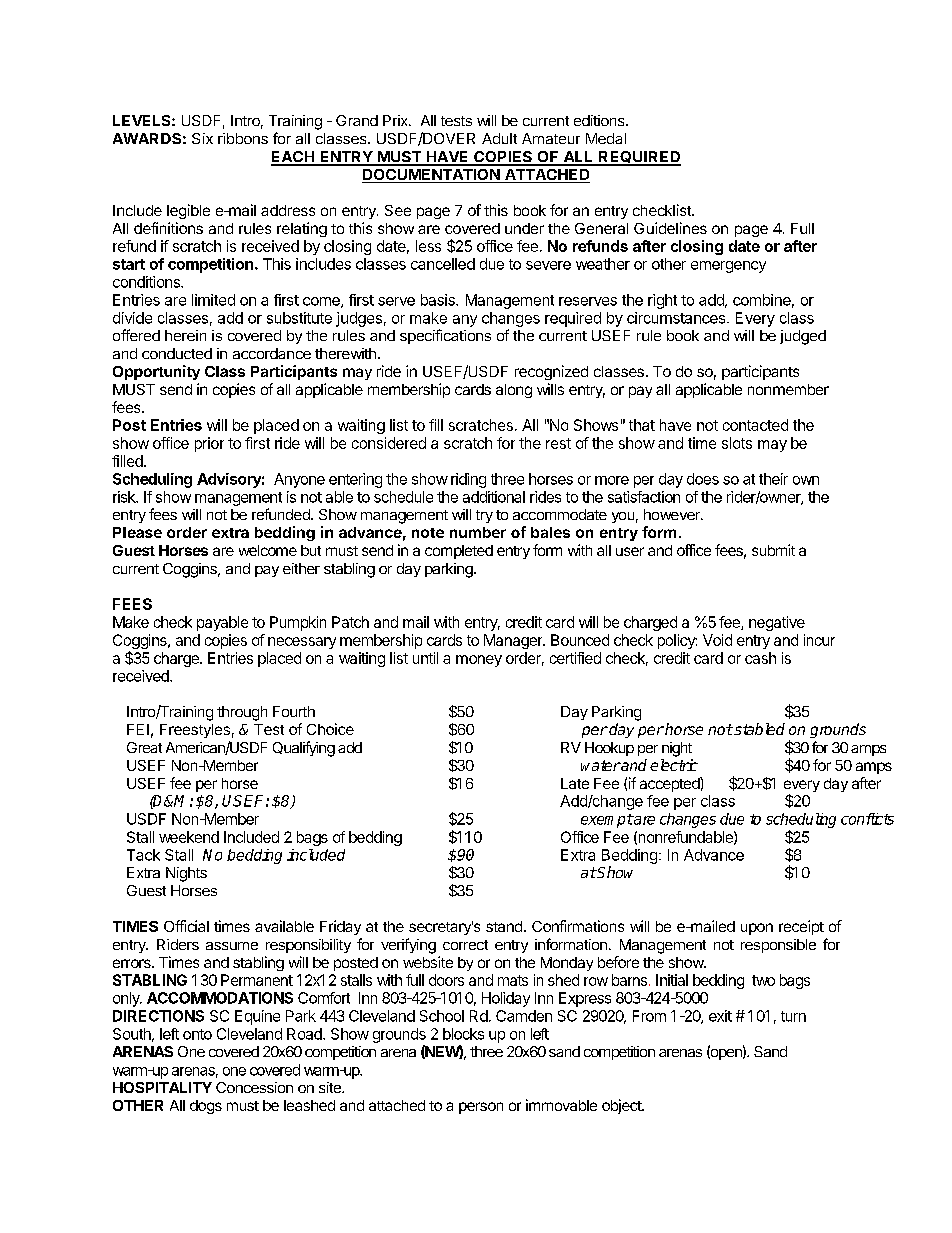 The height and width of the document is (1233, 952). What do you see at coordinates (793, 1016) in the document?
I see `turn` at bounding box center [793, 1016].
